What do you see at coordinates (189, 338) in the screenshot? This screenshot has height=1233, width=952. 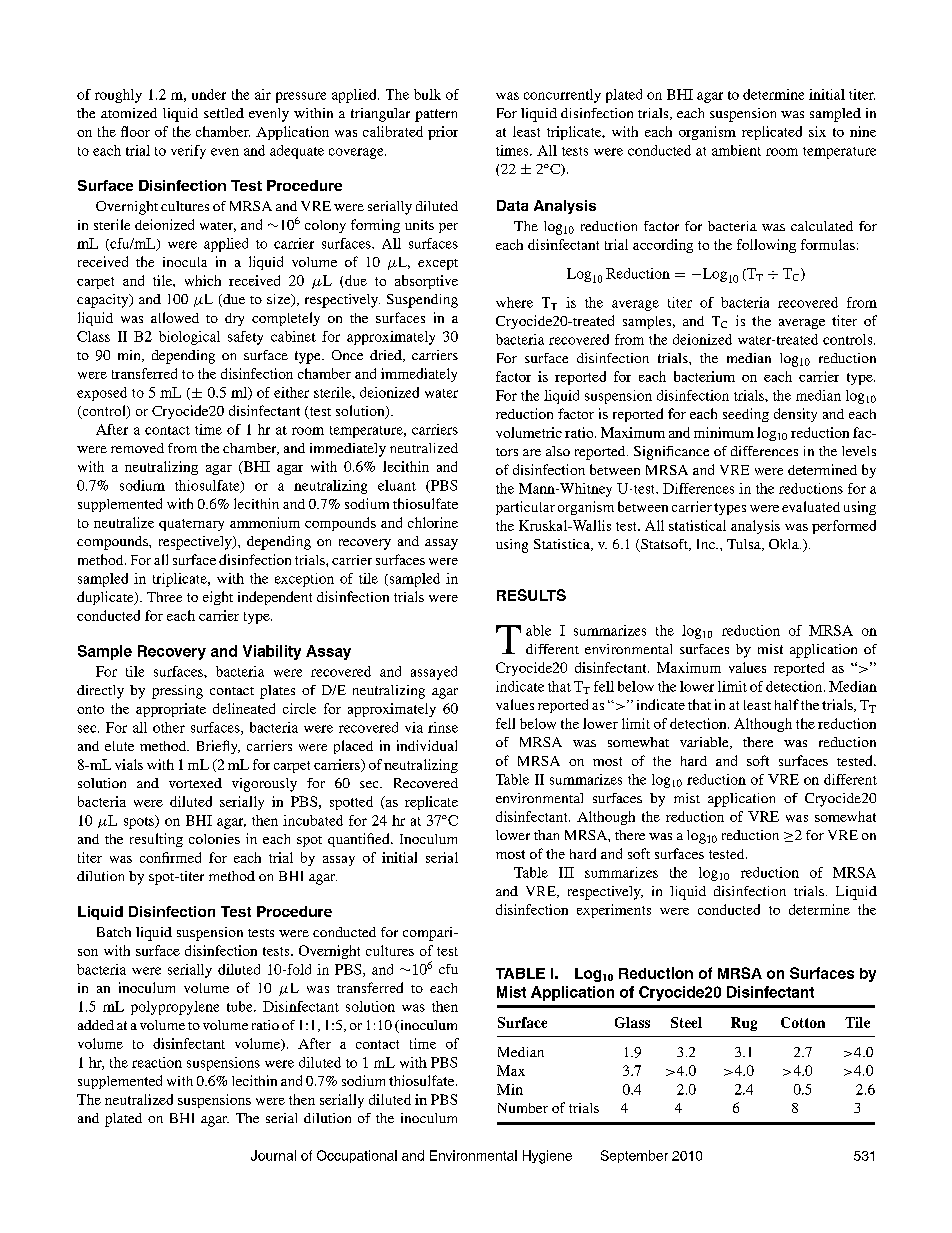 I see `biological` at bounding box center [189, 338].
